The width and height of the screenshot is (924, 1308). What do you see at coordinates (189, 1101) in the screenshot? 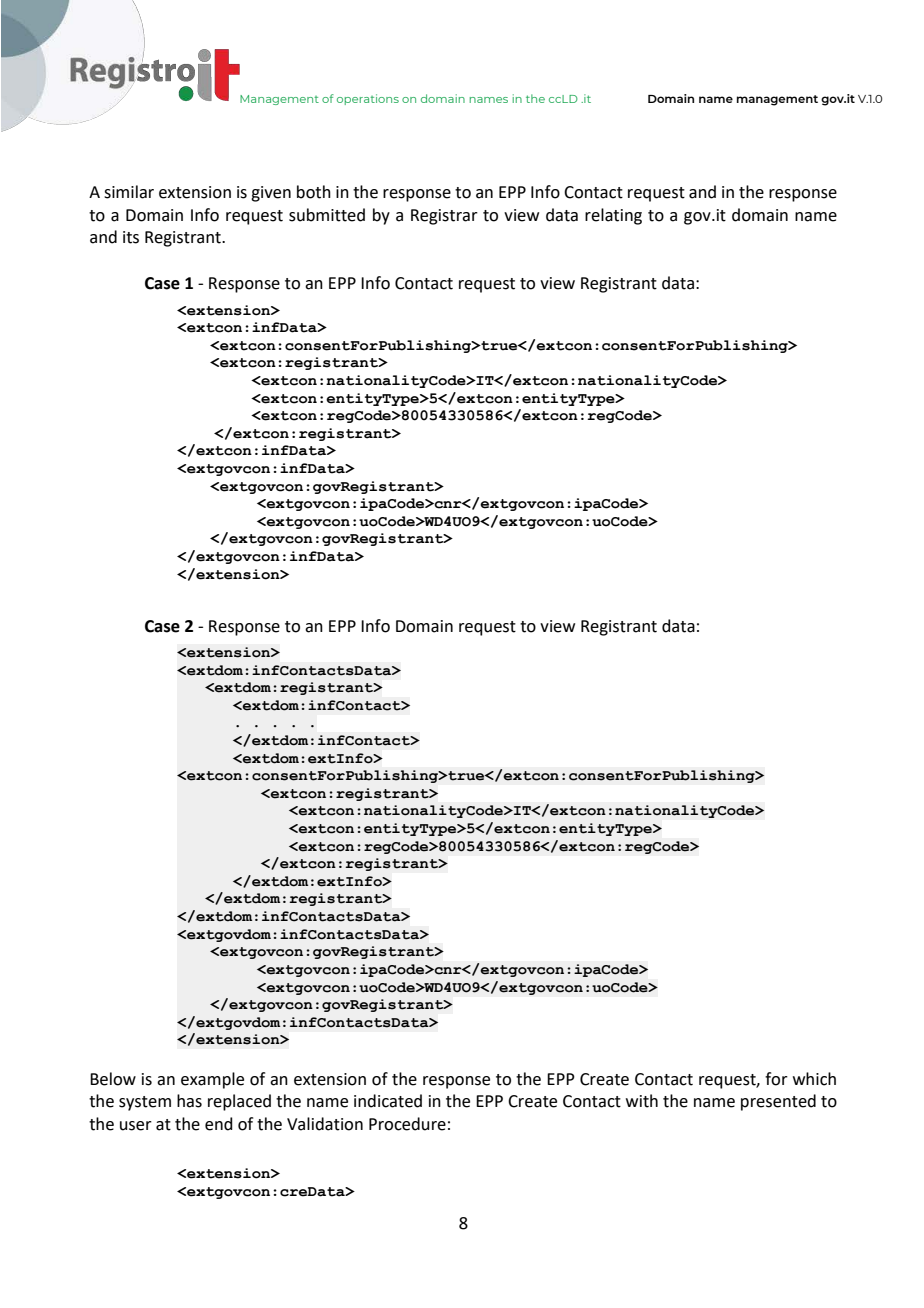
I see `has` at bounding box center [189, 1101].
